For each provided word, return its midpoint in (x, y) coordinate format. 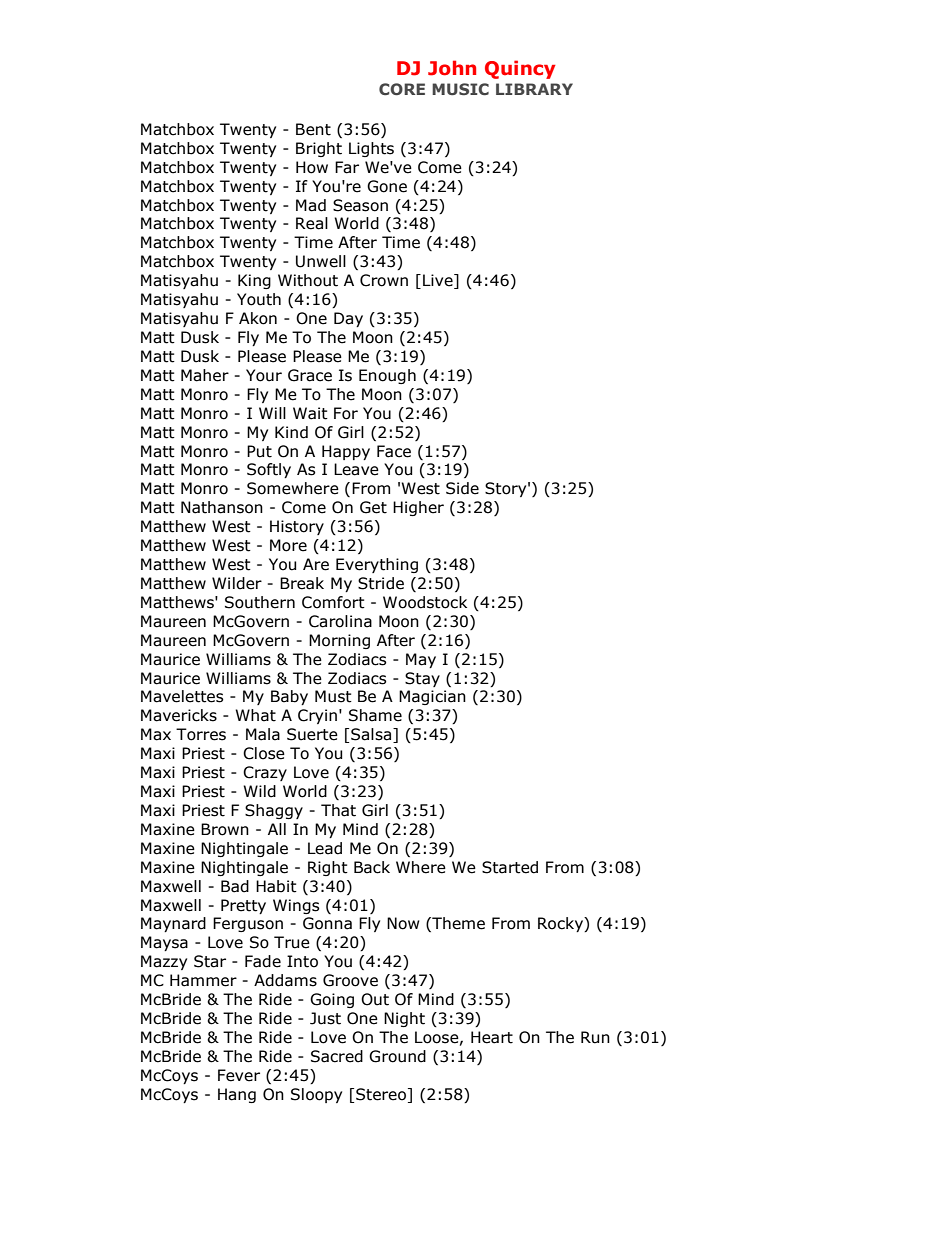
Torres (201, 734)
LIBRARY (534, 89)
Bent (313, 129)
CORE (402, 89)
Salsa (372, 735)
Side (462, 488)
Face (394, 451)
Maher (205, 375)
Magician (432, 697)
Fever (239, 1075)
